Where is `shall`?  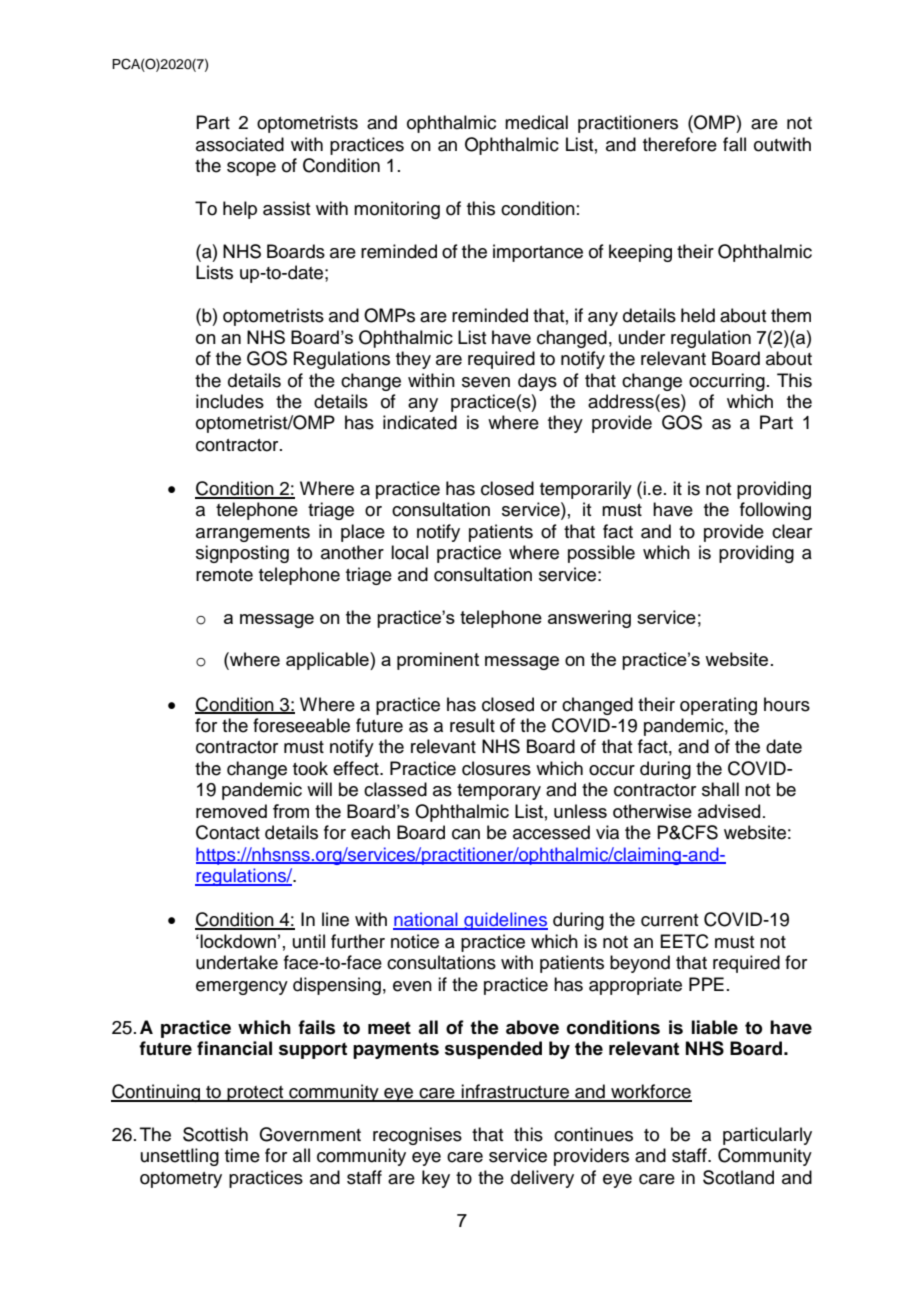
shall is located at coordinates (720, 789).
